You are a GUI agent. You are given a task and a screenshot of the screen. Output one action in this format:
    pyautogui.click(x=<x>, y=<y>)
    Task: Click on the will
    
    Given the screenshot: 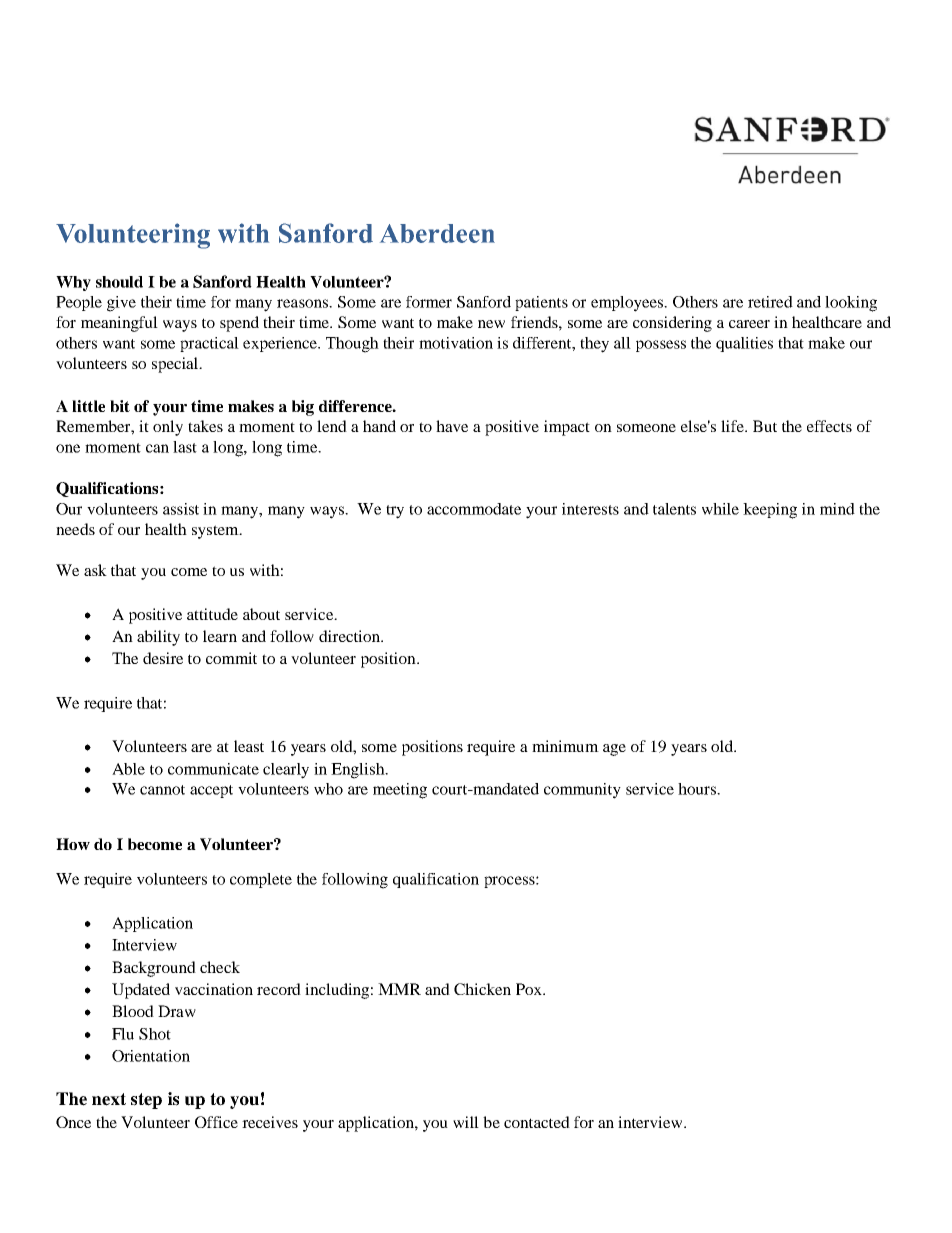 What is the action you would take?
    pyautogui.click(x=466, y=1122)
